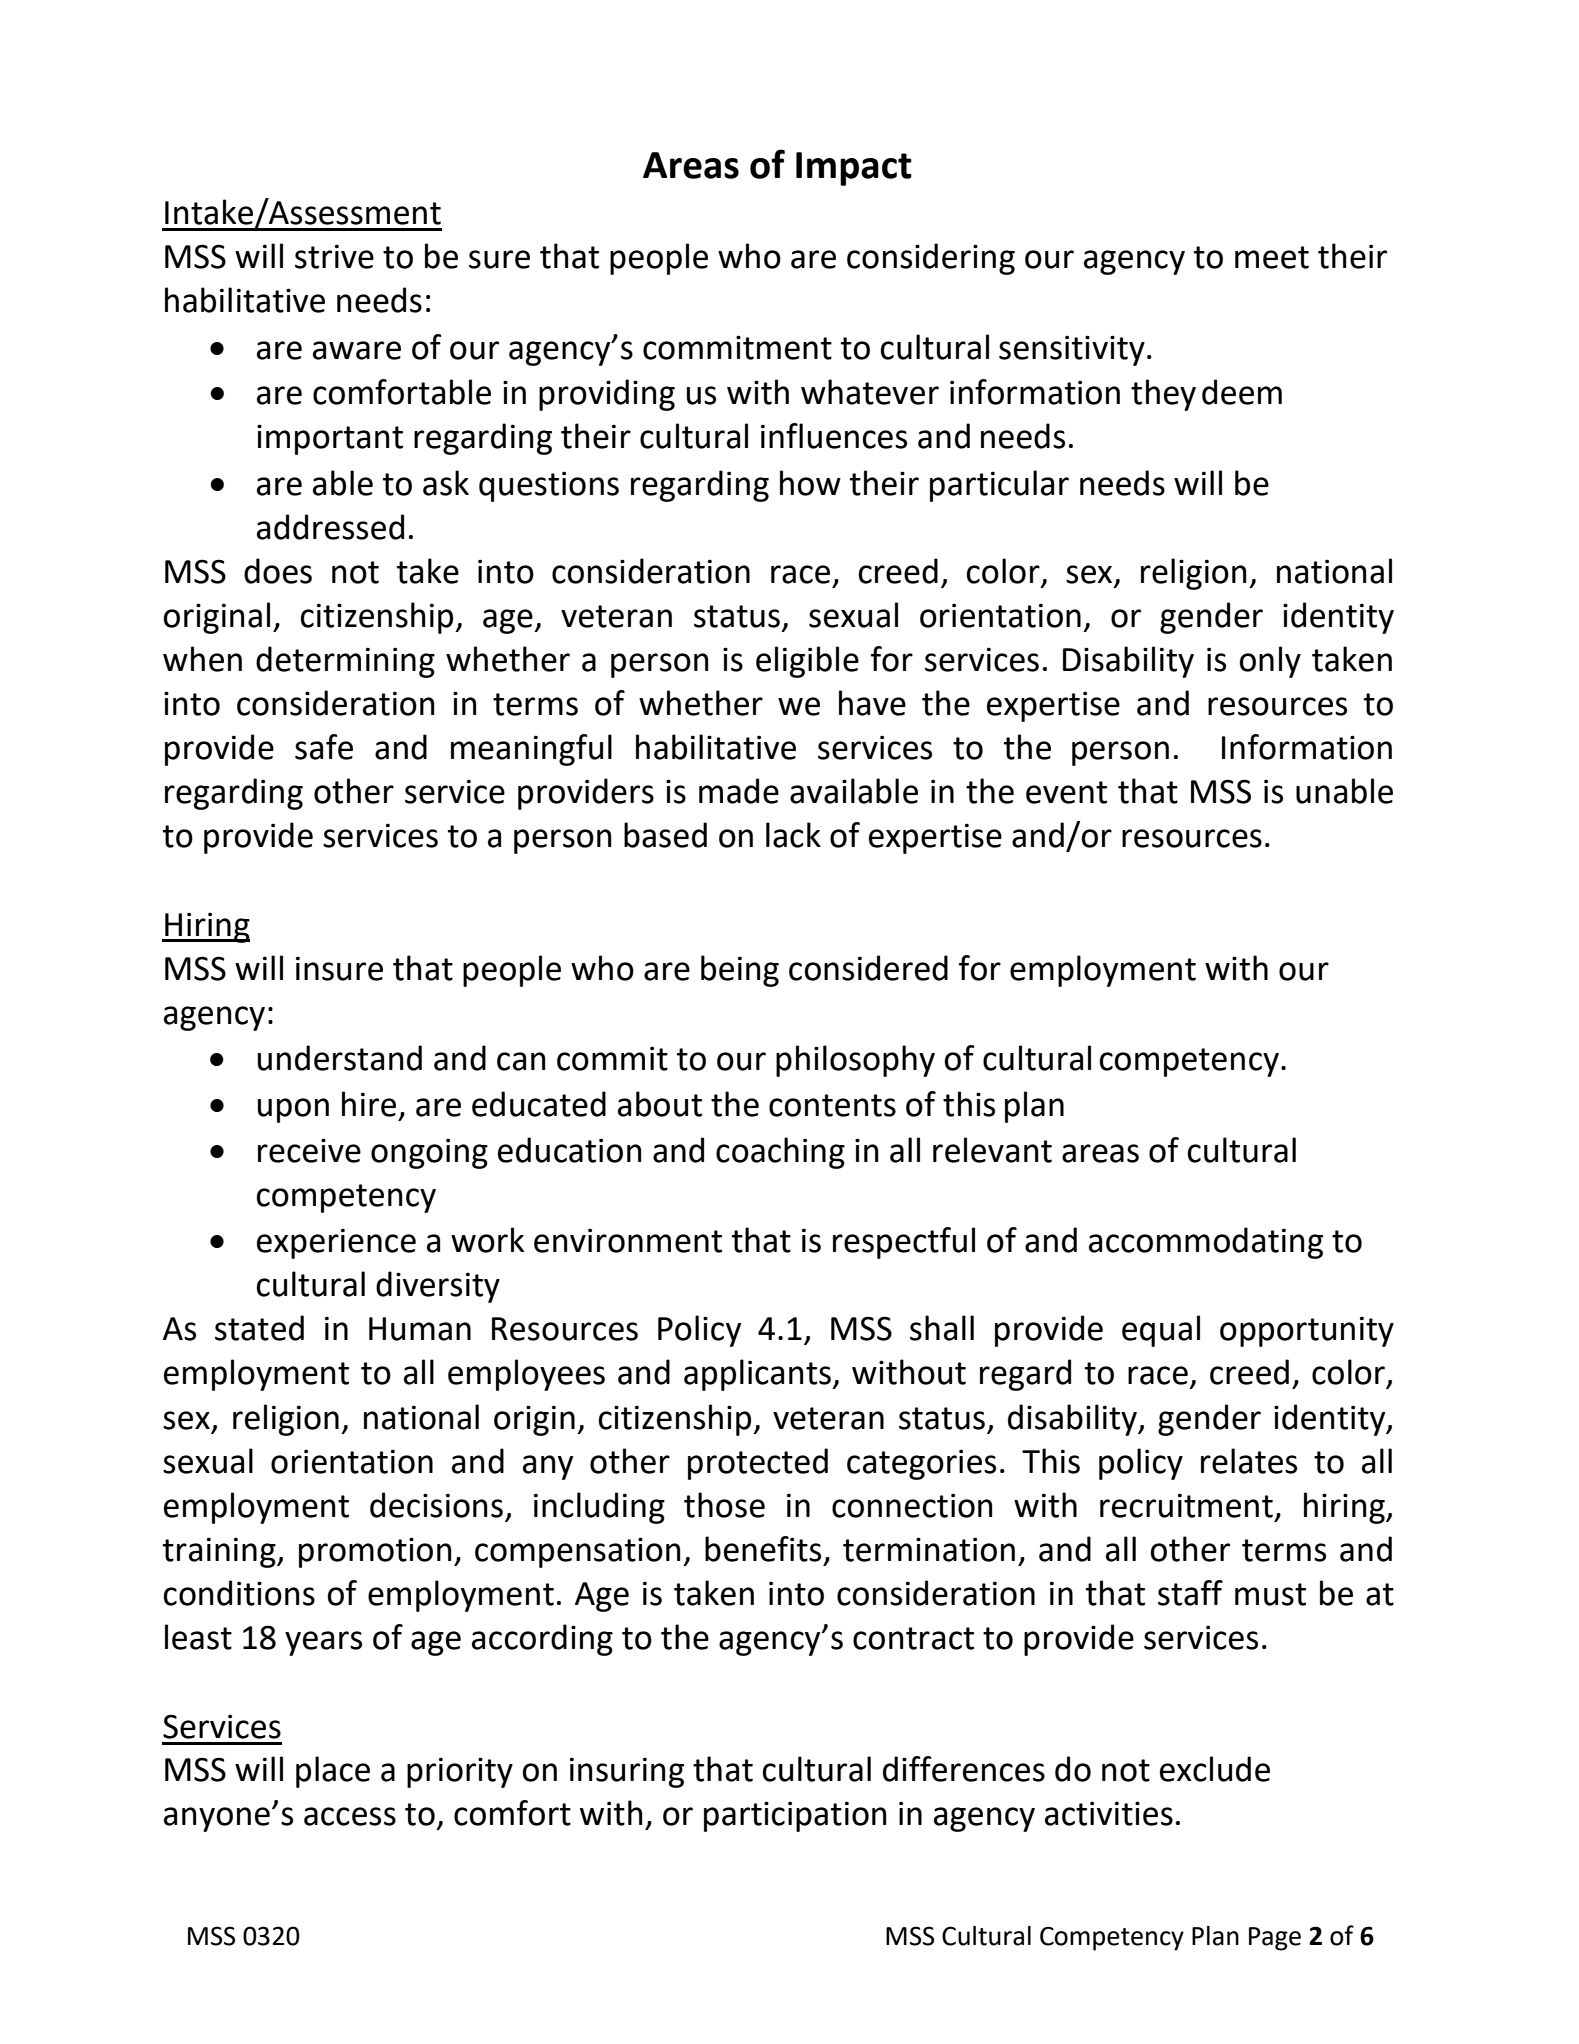  I want to click on applicants, so click(758, 1375).
